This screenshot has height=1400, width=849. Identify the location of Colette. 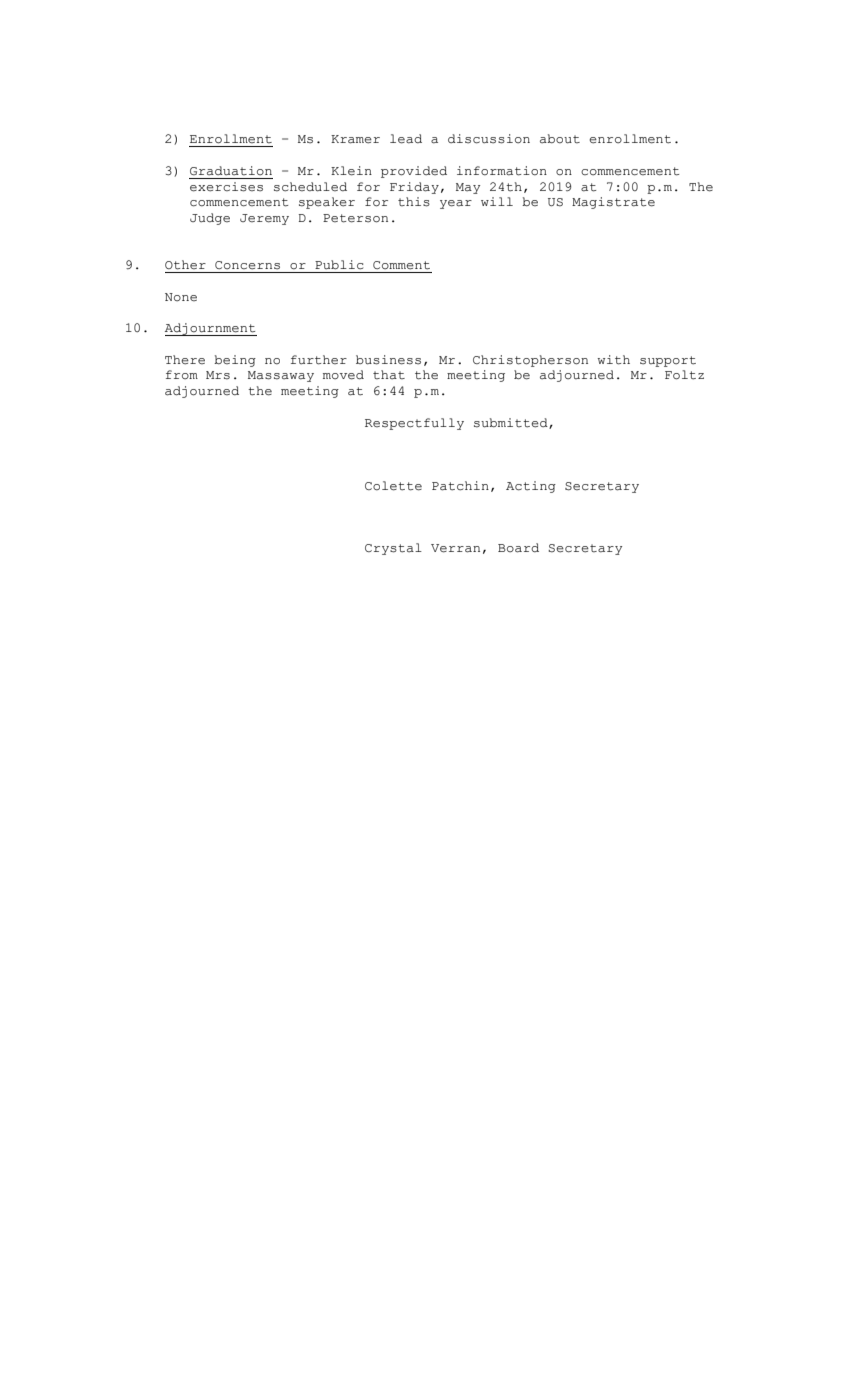
(393, 486).
